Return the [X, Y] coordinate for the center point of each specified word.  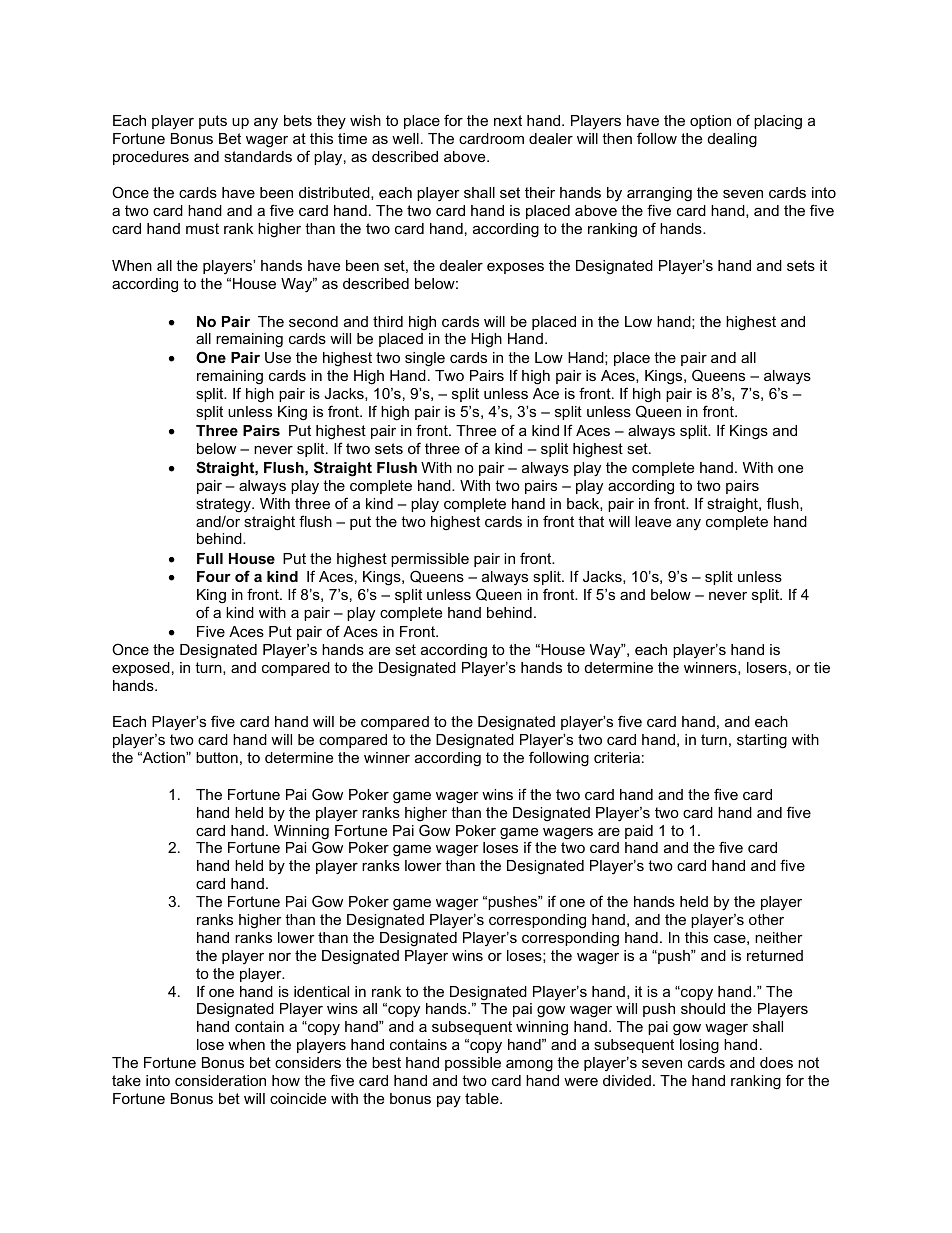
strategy [224, 505]
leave [653, 521]
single [425, 359]
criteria [617, 757]
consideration [220, 1080]
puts [213, 122]
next [508, 120]
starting [762, 741]
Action [163, 757]
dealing [732, 140]
